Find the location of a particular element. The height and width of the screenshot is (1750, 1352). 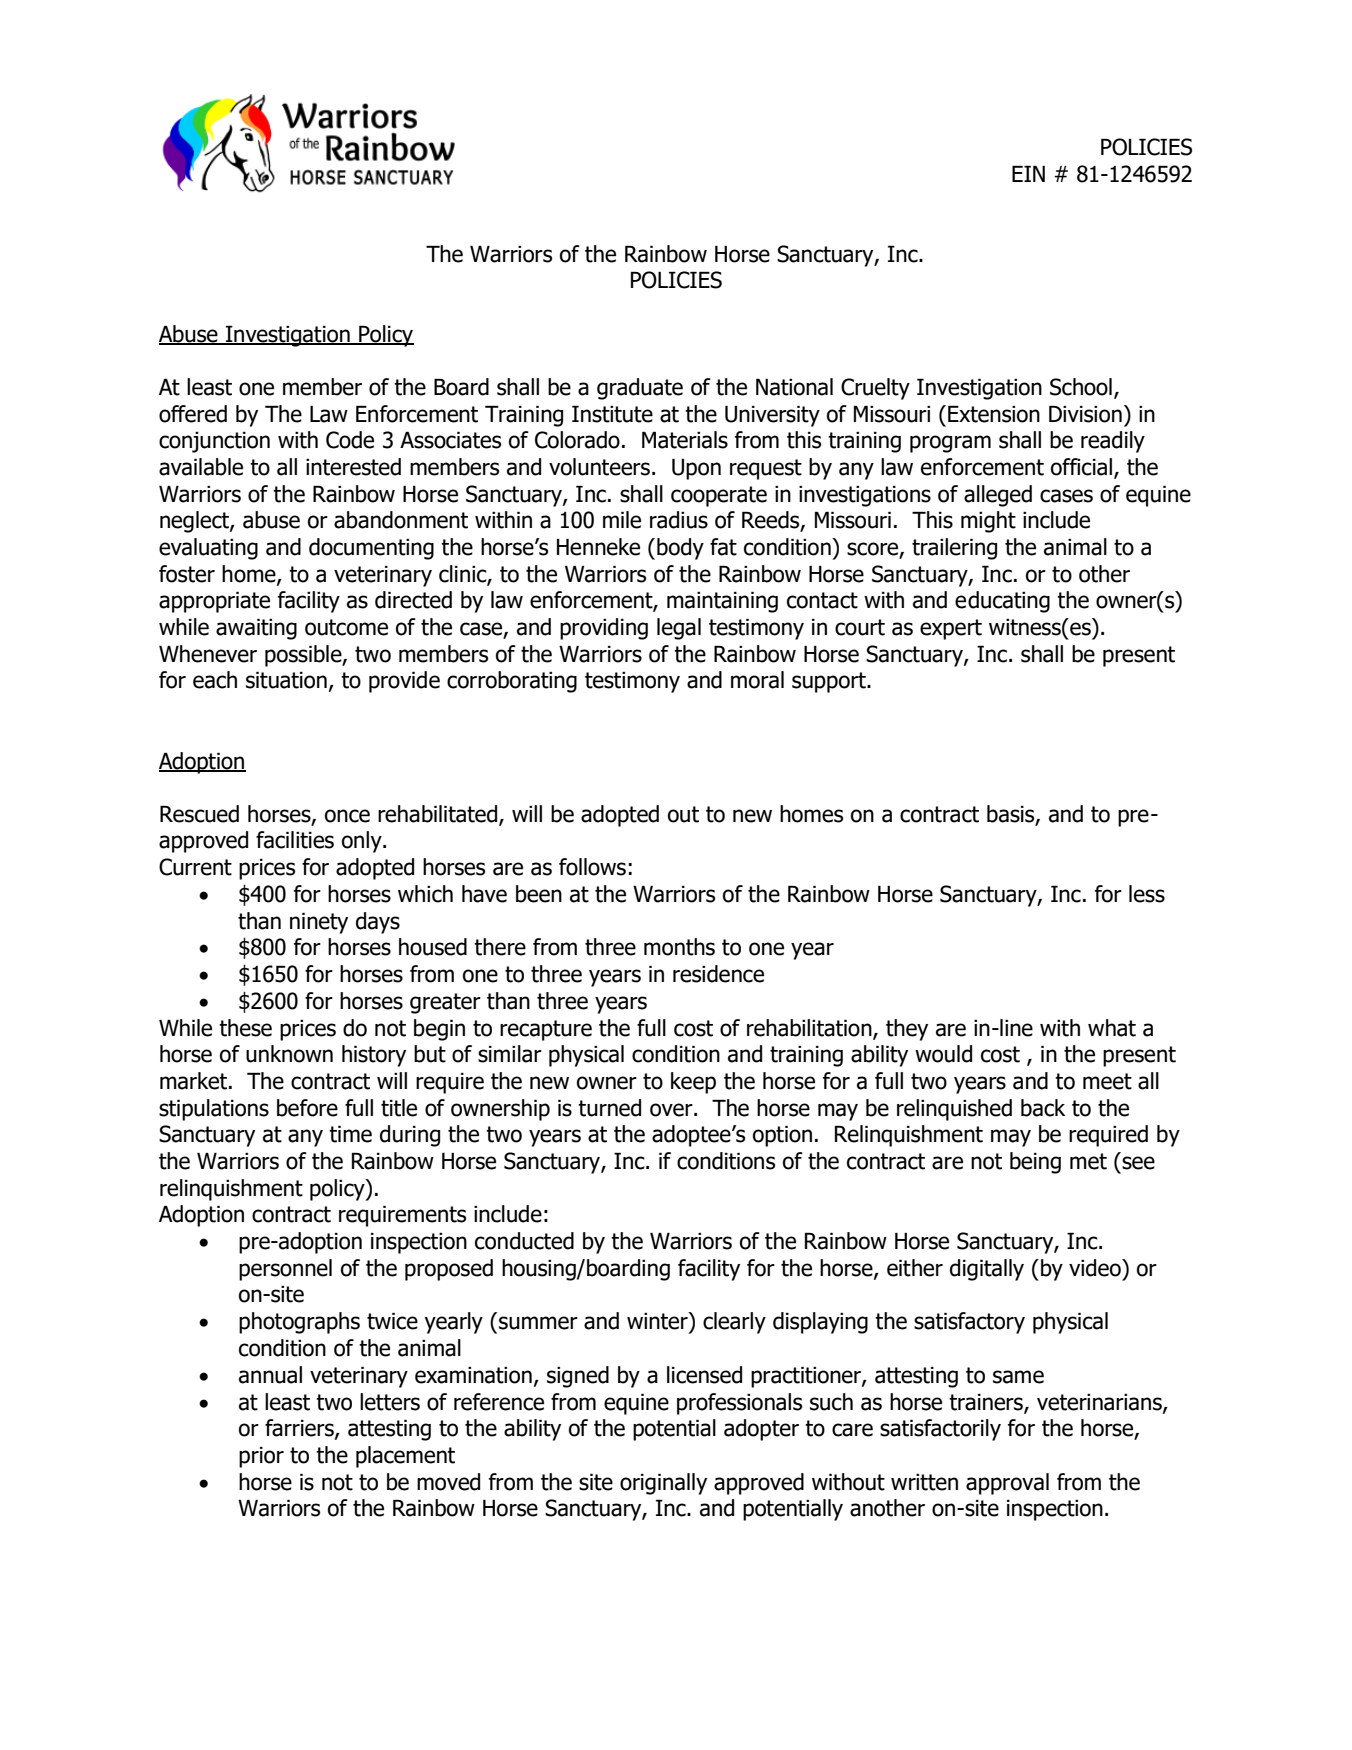

Code is located at coordinates (350, 440).
